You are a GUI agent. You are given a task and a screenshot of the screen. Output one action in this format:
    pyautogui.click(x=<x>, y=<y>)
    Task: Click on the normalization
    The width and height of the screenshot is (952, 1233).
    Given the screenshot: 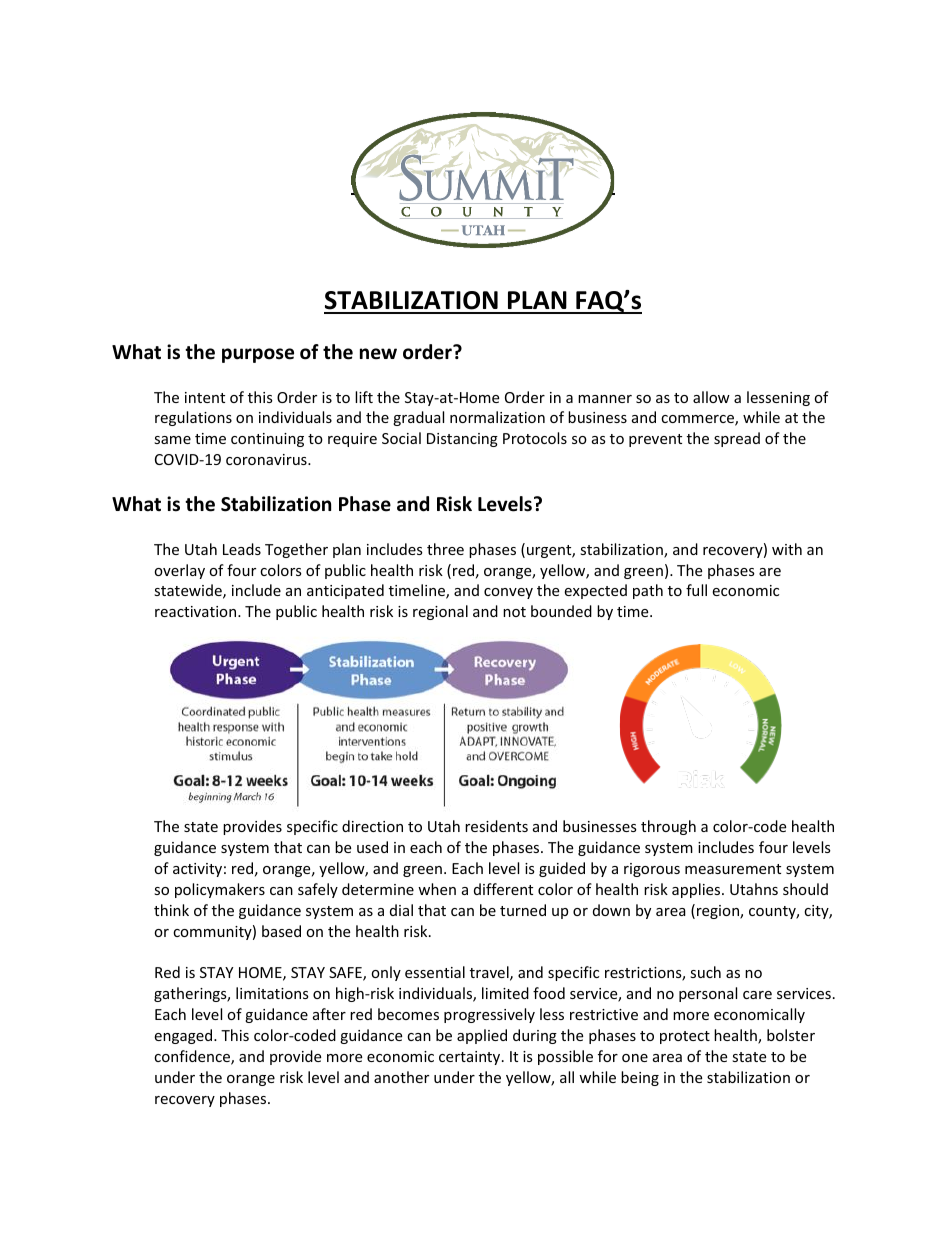 What is the action you would take?
    pyautogui.click(x=497, y=417)
